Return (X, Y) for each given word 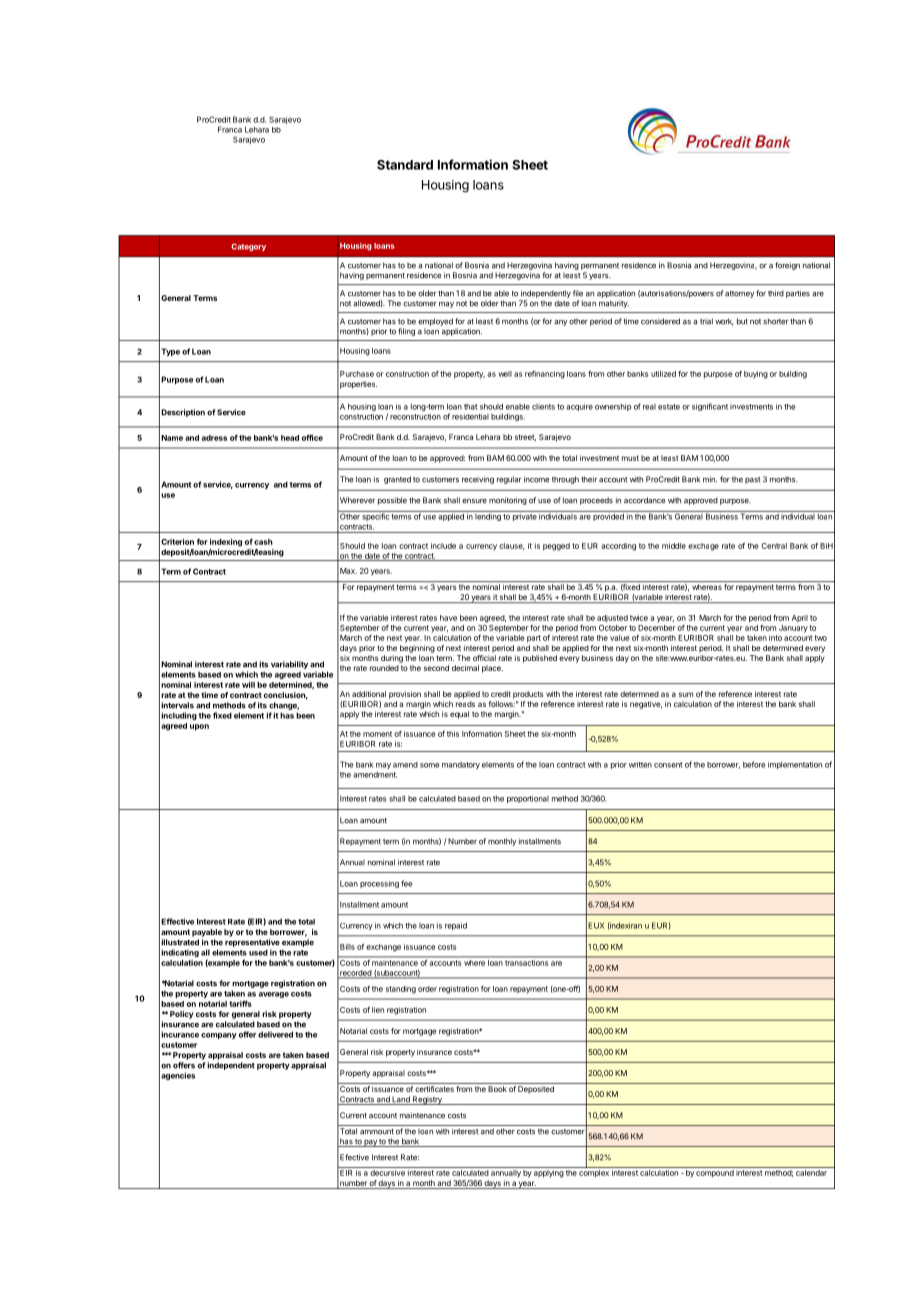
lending (488, 516)
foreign (787, 266)
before (754, 764)
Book (497, 1089)
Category (248, 247)
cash (263, 542)
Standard (405, 165)
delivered (275, 1034)
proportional (528, 799)
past (752, 480)
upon (199, 727)
